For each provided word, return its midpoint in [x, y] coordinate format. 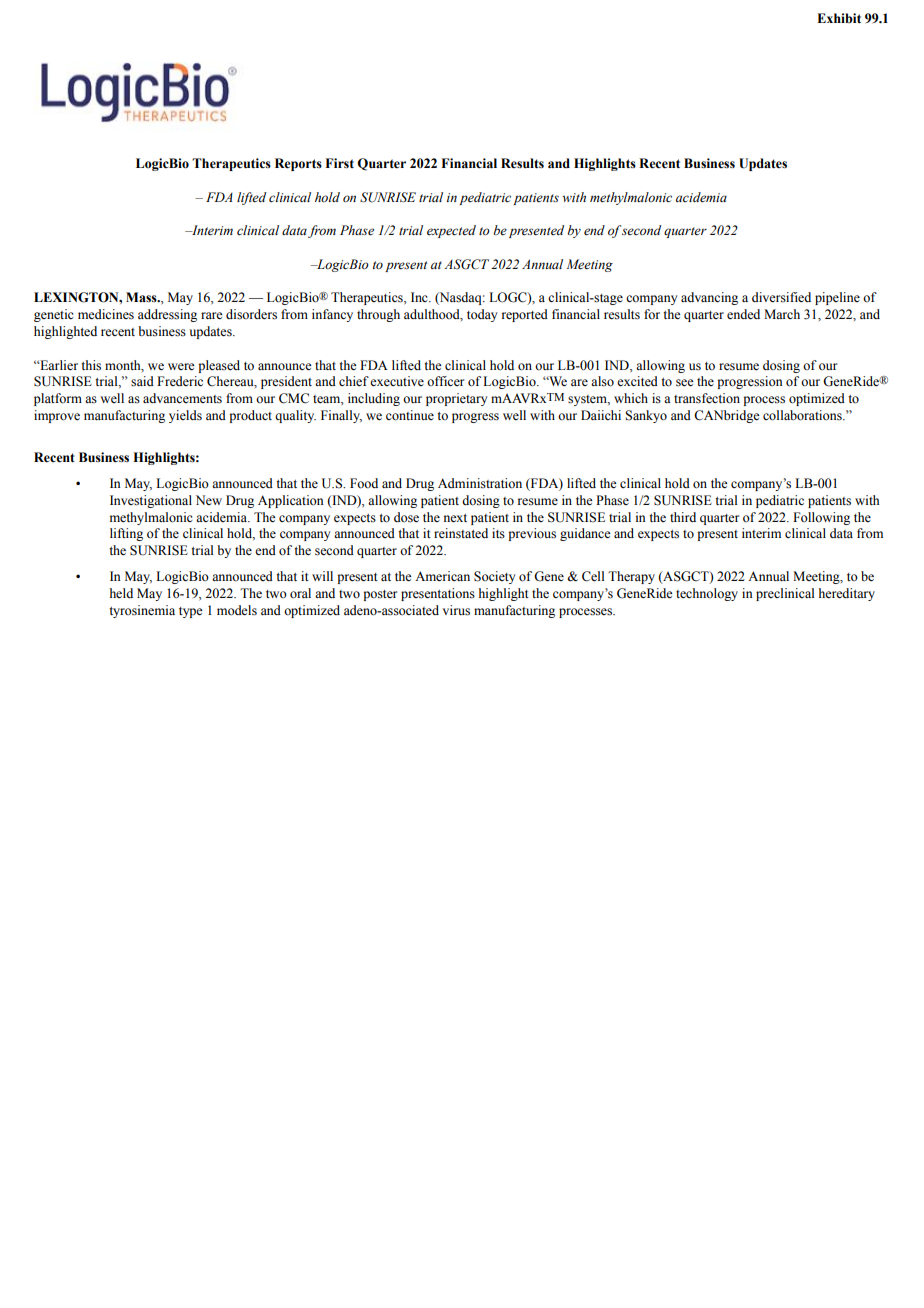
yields [185, 416]
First [339, 163]
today [482, 315]
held [121, 593]
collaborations [803, 415]
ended [743, 314]
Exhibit [839, 18]
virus [456, 610]
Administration [480, 483]
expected [451, 231]
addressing [167, 315]
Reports [298, 164]
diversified [781, 297]
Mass [142, 297]
